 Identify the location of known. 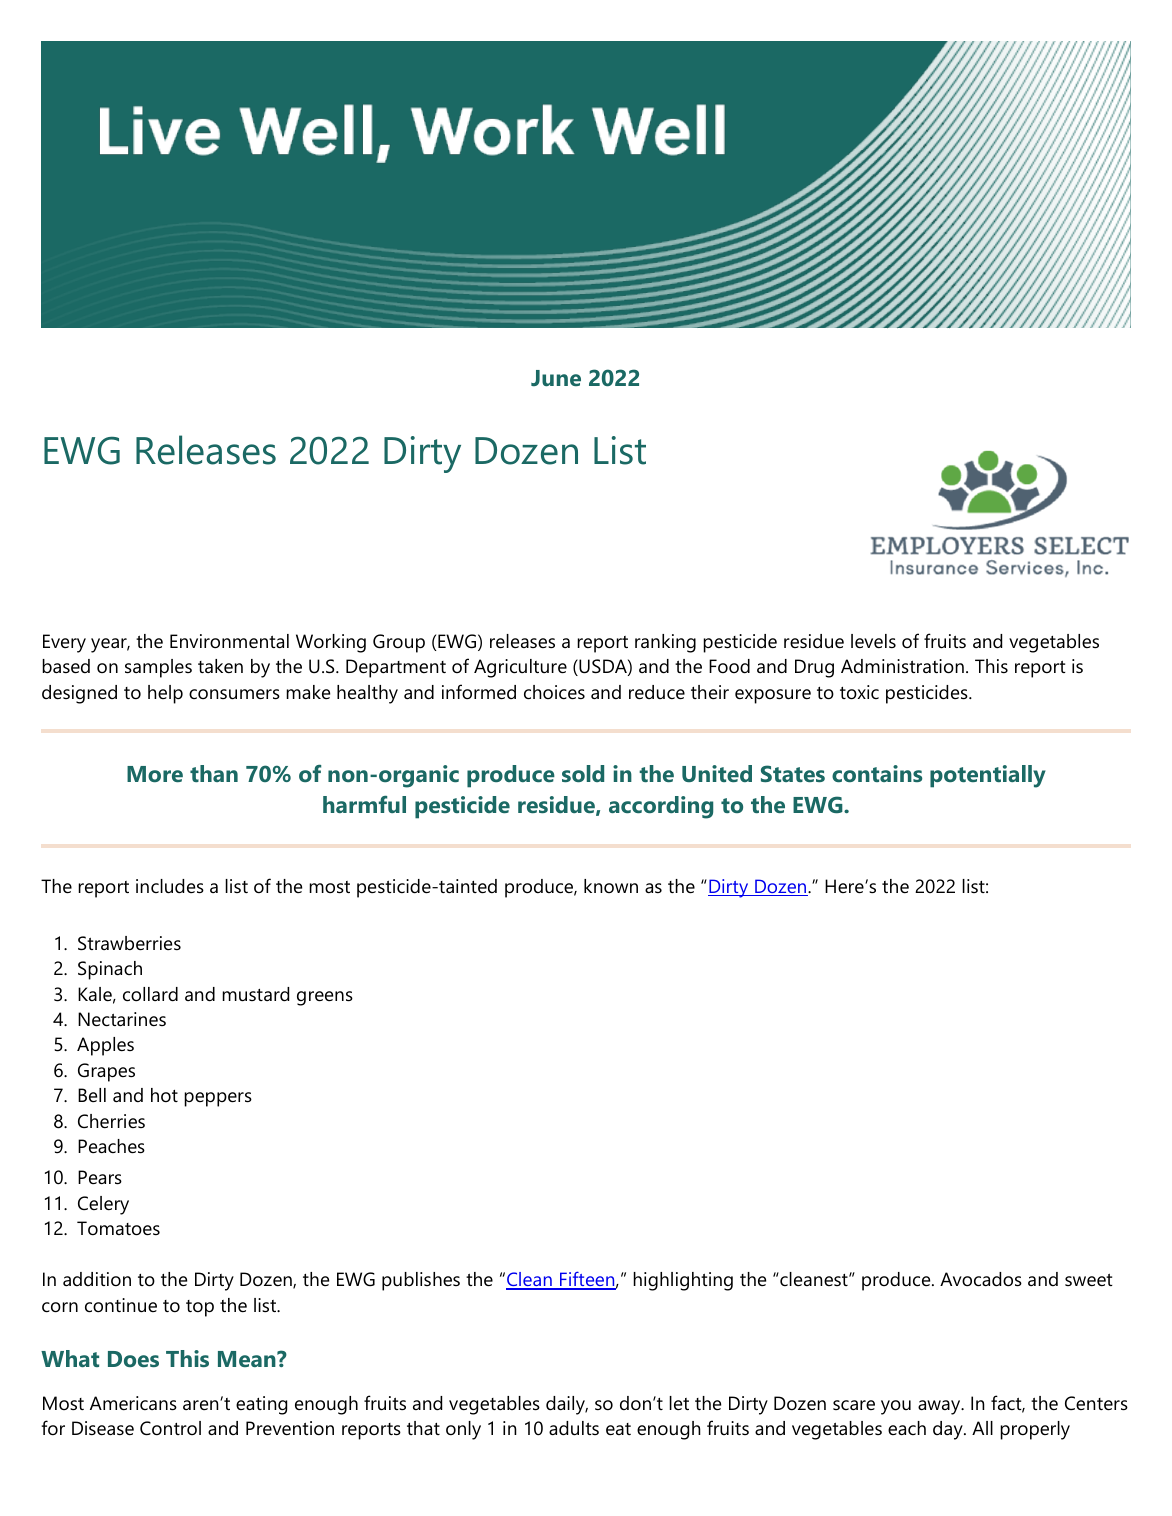
(611, 886).
